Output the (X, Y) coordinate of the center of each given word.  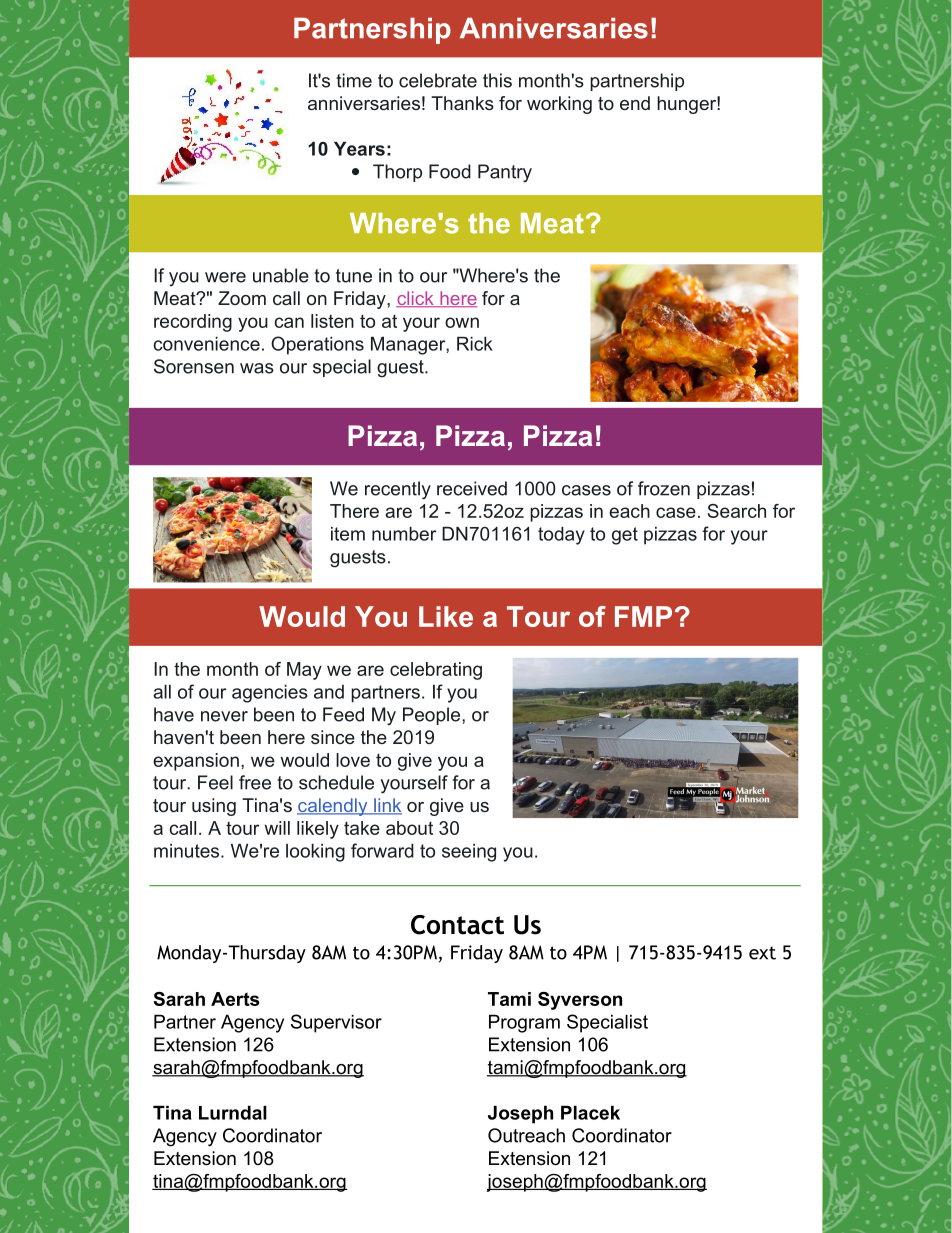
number (404, 534)
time (354, 80)
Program (524, 1023)
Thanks (462, 103)
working (559, 105)
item (348, 534)
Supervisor (336, 1023)
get (625, 536)
